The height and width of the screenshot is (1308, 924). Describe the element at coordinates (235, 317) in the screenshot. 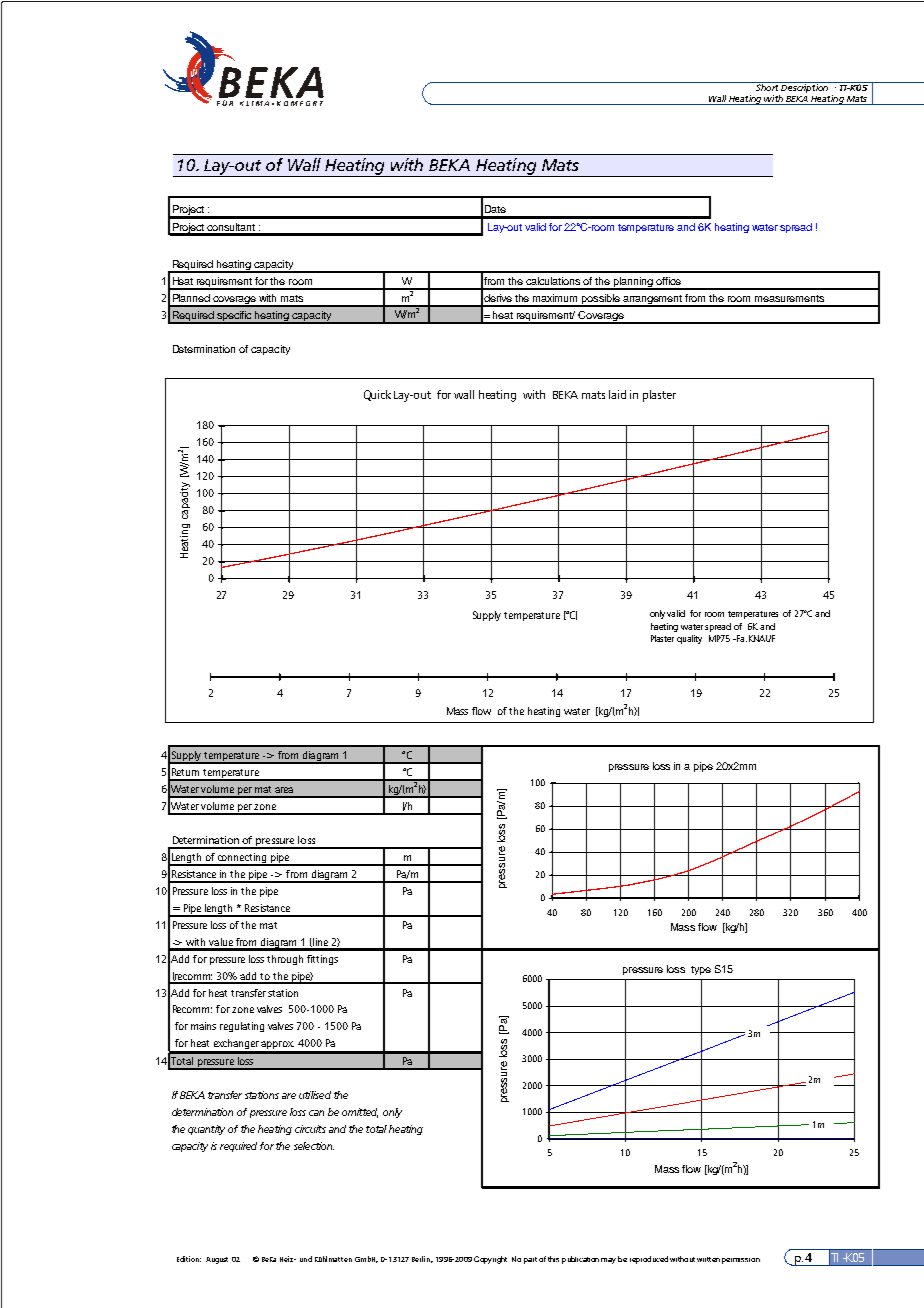

I see `specific` at that location.
